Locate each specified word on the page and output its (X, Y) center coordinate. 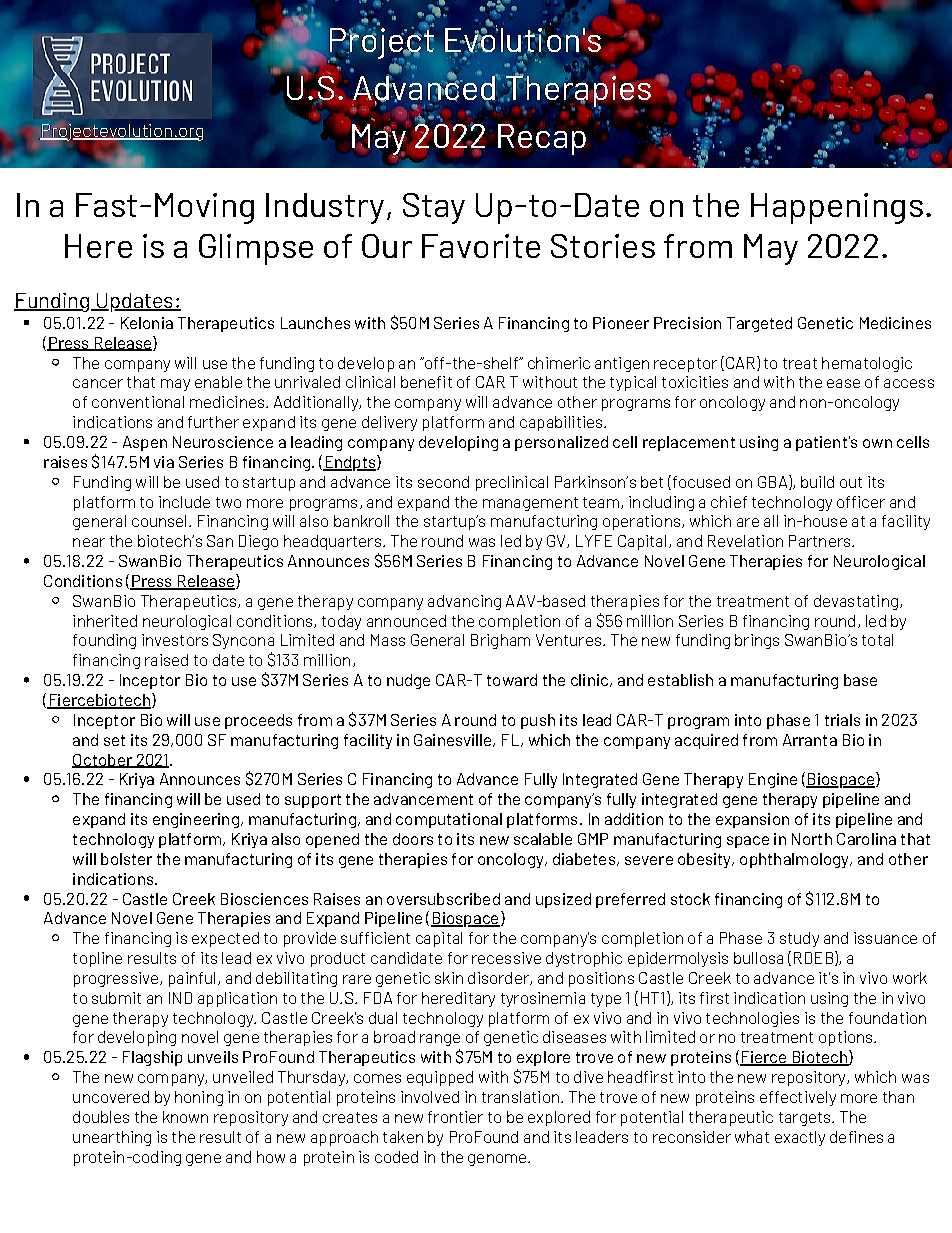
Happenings (837, 208)
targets (806, 1119)
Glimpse (256, 249)
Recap (542, 139)
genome (497, 1160)
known (185, 1117)
